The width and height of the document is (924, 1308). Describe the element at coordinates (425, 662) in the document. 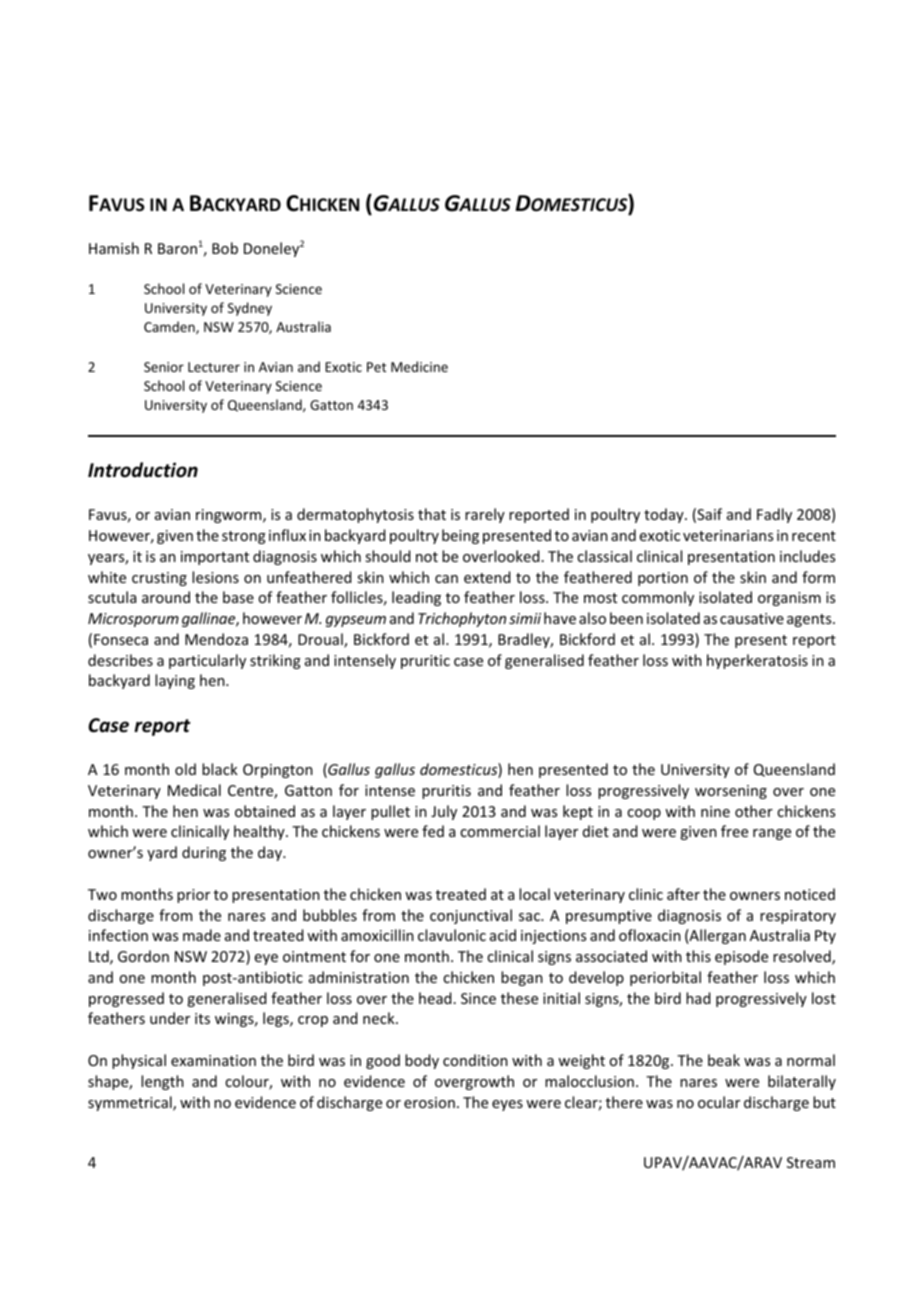

I see `pruritic` at that location.
